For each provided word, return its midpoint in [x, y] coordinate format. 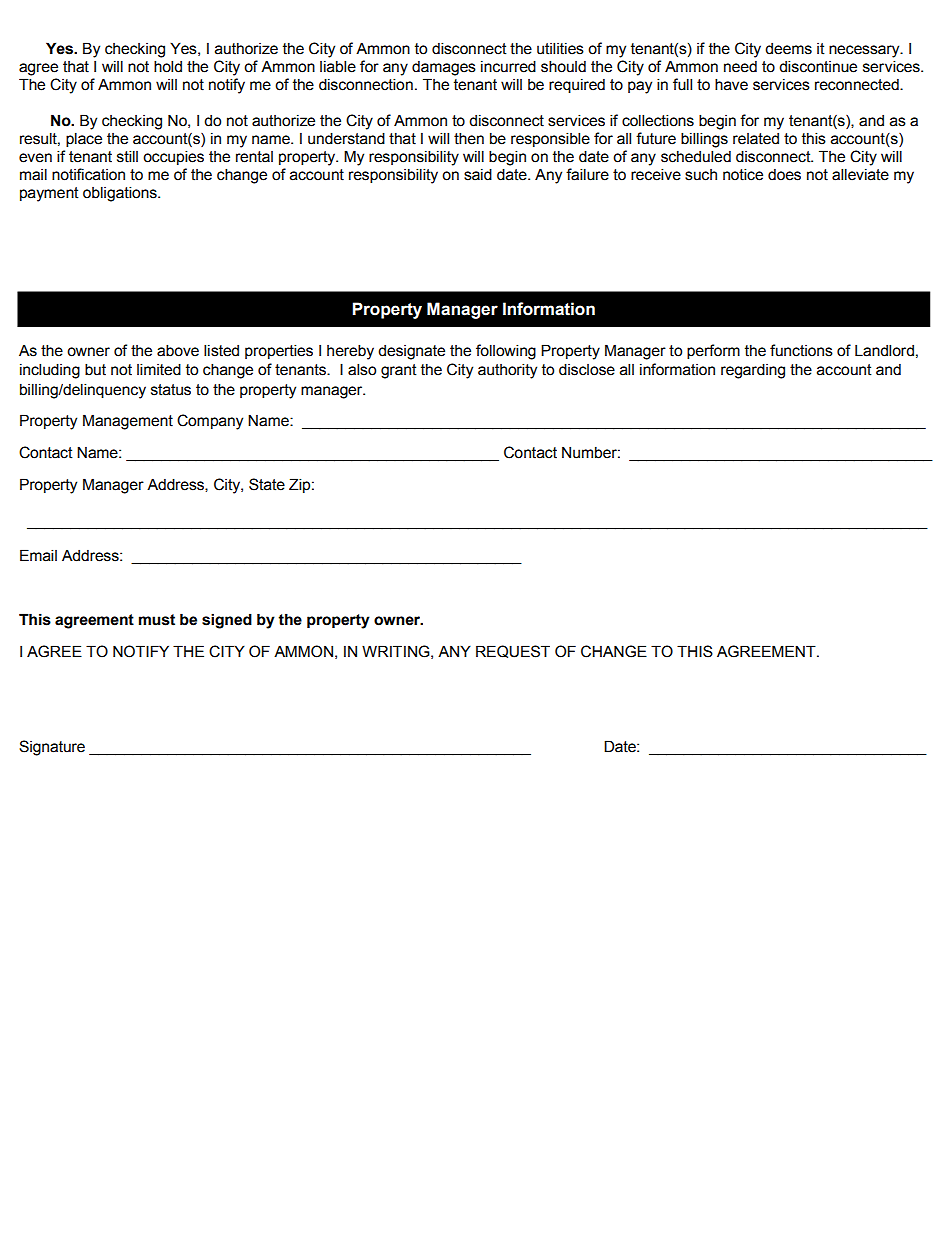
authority [507, 371]
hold [168, 66]
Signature [52, 748]
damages [444, 68]
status [171, 390]
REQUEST [513, 651]
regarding [753, 371]
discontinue [818, 66]
